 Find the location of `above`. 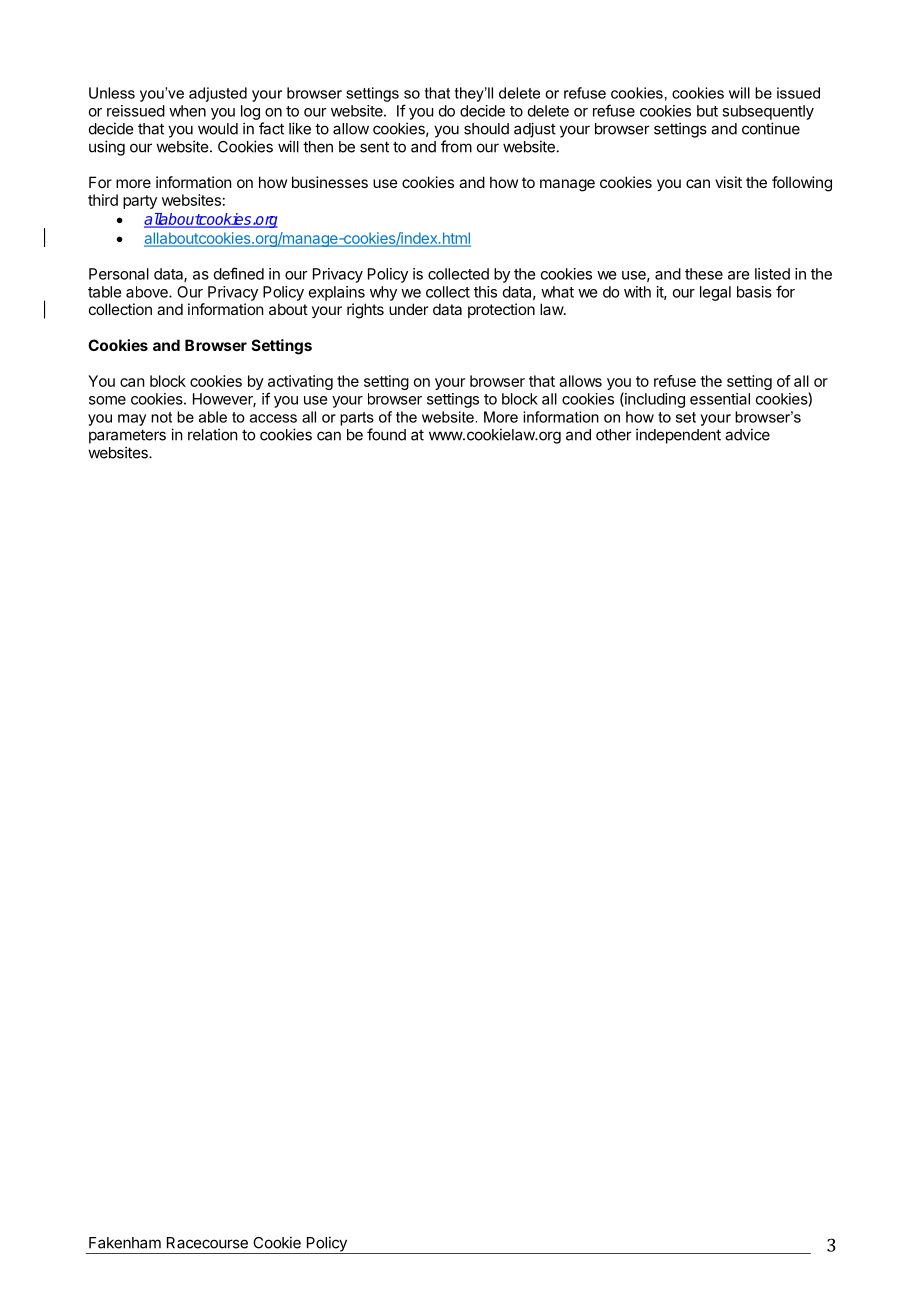

above is located at coordinates (148, 292).
